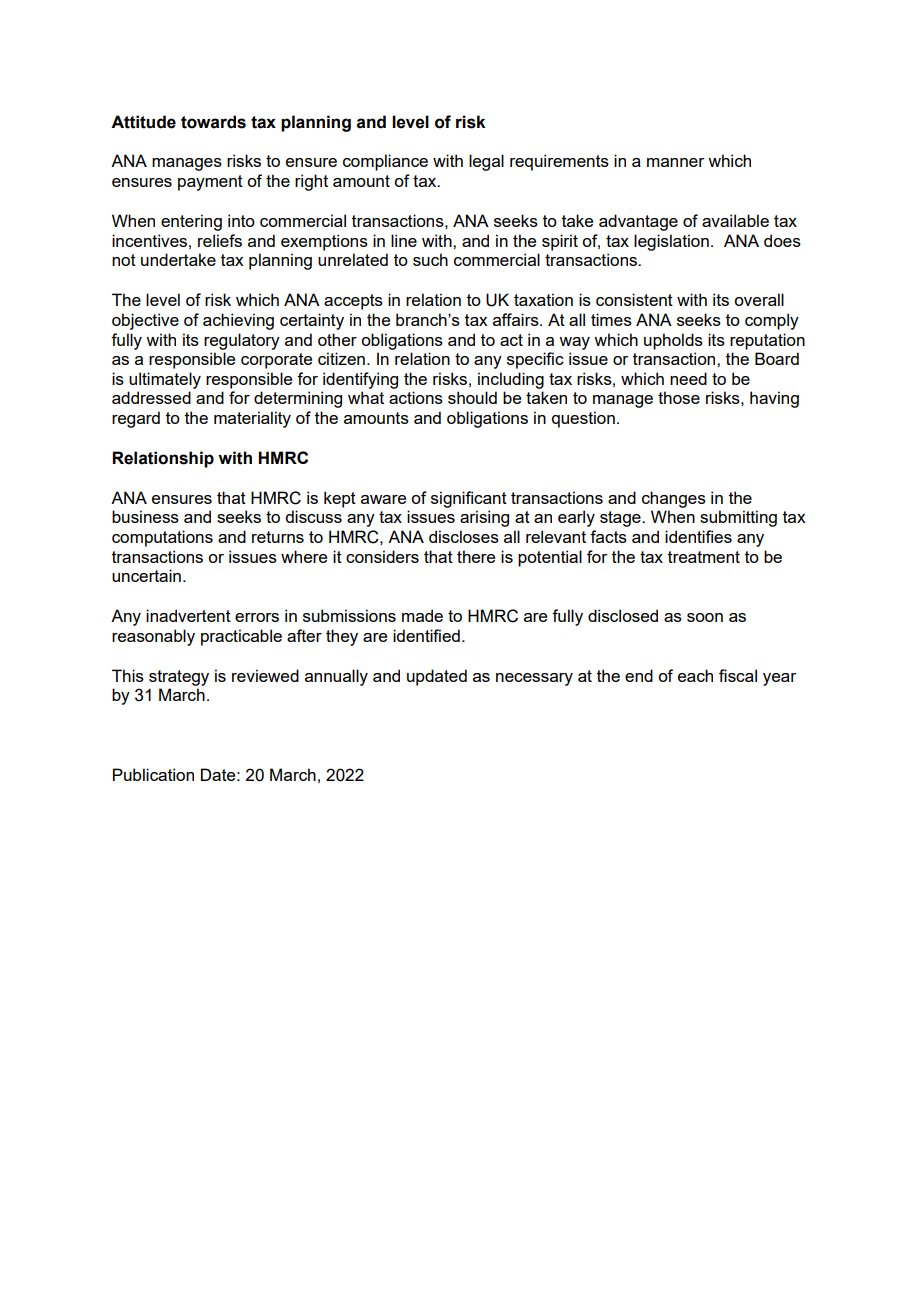 The image size is (924, 1308). Describe the element at coordinates (486, 162) in the page. I see `legal` at that location.
